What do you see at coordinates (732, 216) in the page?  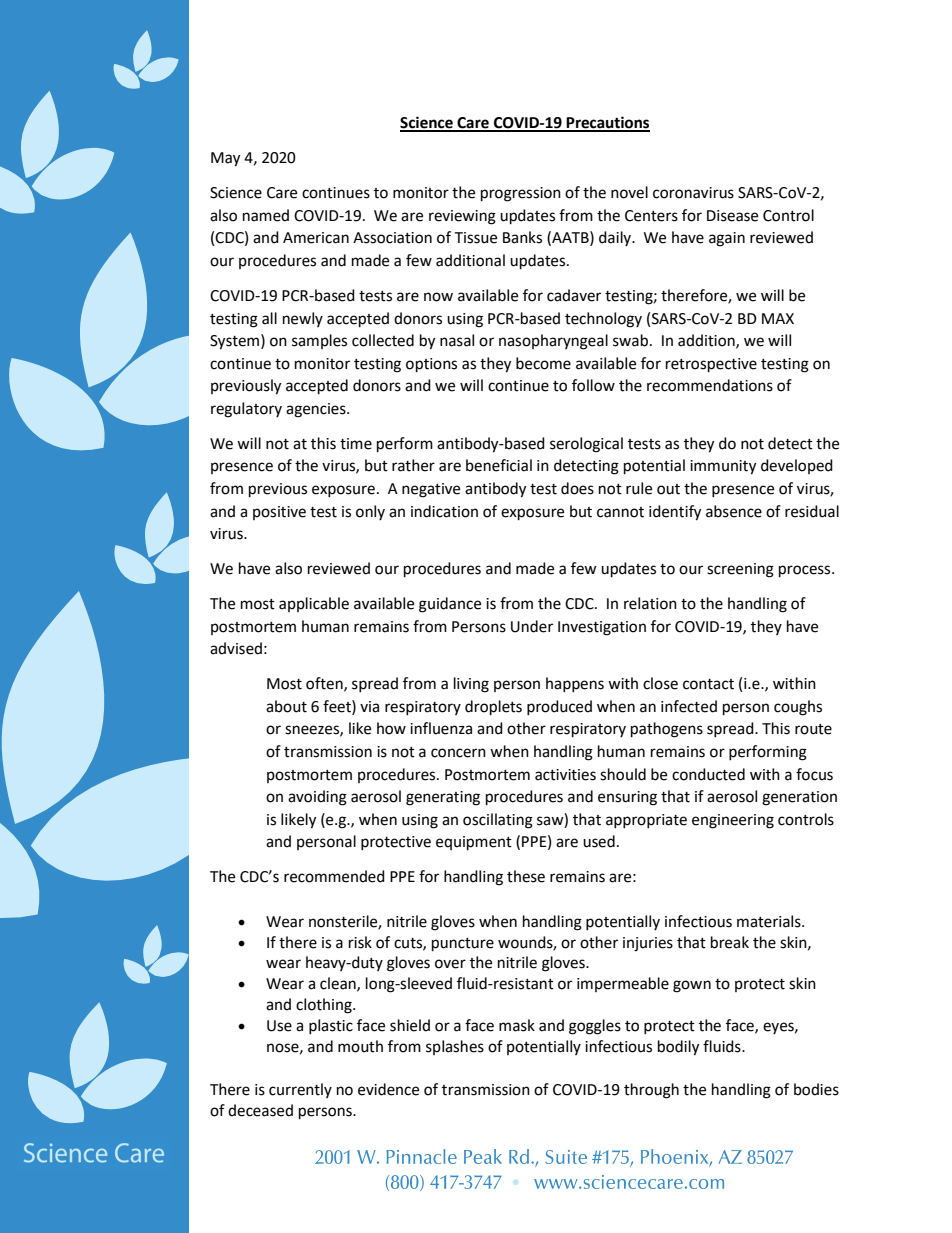 I see `Disease` at bounding box center [732, 216].
